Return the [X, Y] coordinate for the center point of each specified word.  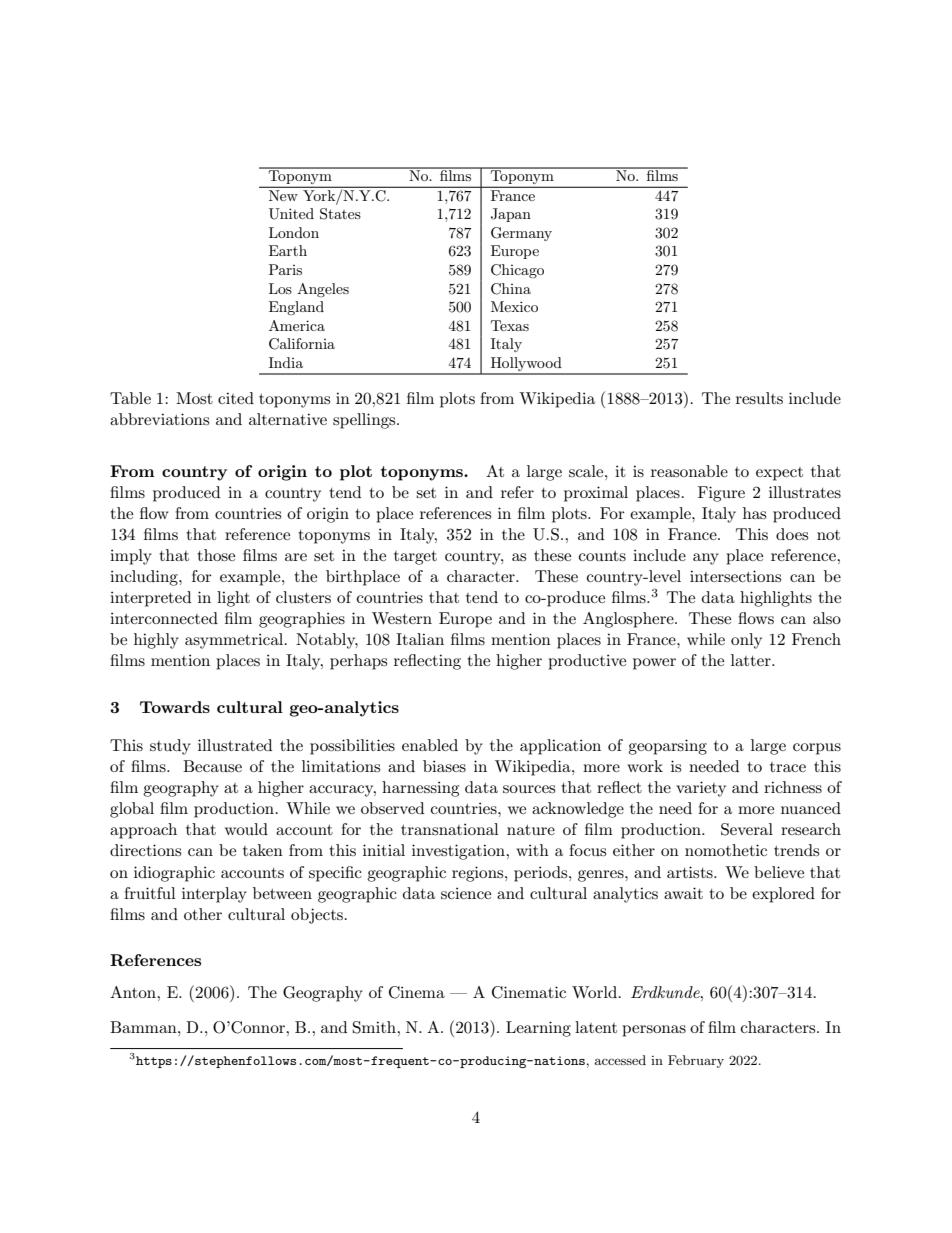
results [759, 398]
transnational [450, 829]
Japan [511, 215]
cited [236, 398]
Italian [420, 639]
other [203, 914]
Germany [521, 234]
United [291, 214]
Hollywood [526, 365]
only [746, 641]
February [696, 1061]
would [246, 829]
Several [747, 829]
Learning [538, 1029]
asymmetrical [235, 641]
